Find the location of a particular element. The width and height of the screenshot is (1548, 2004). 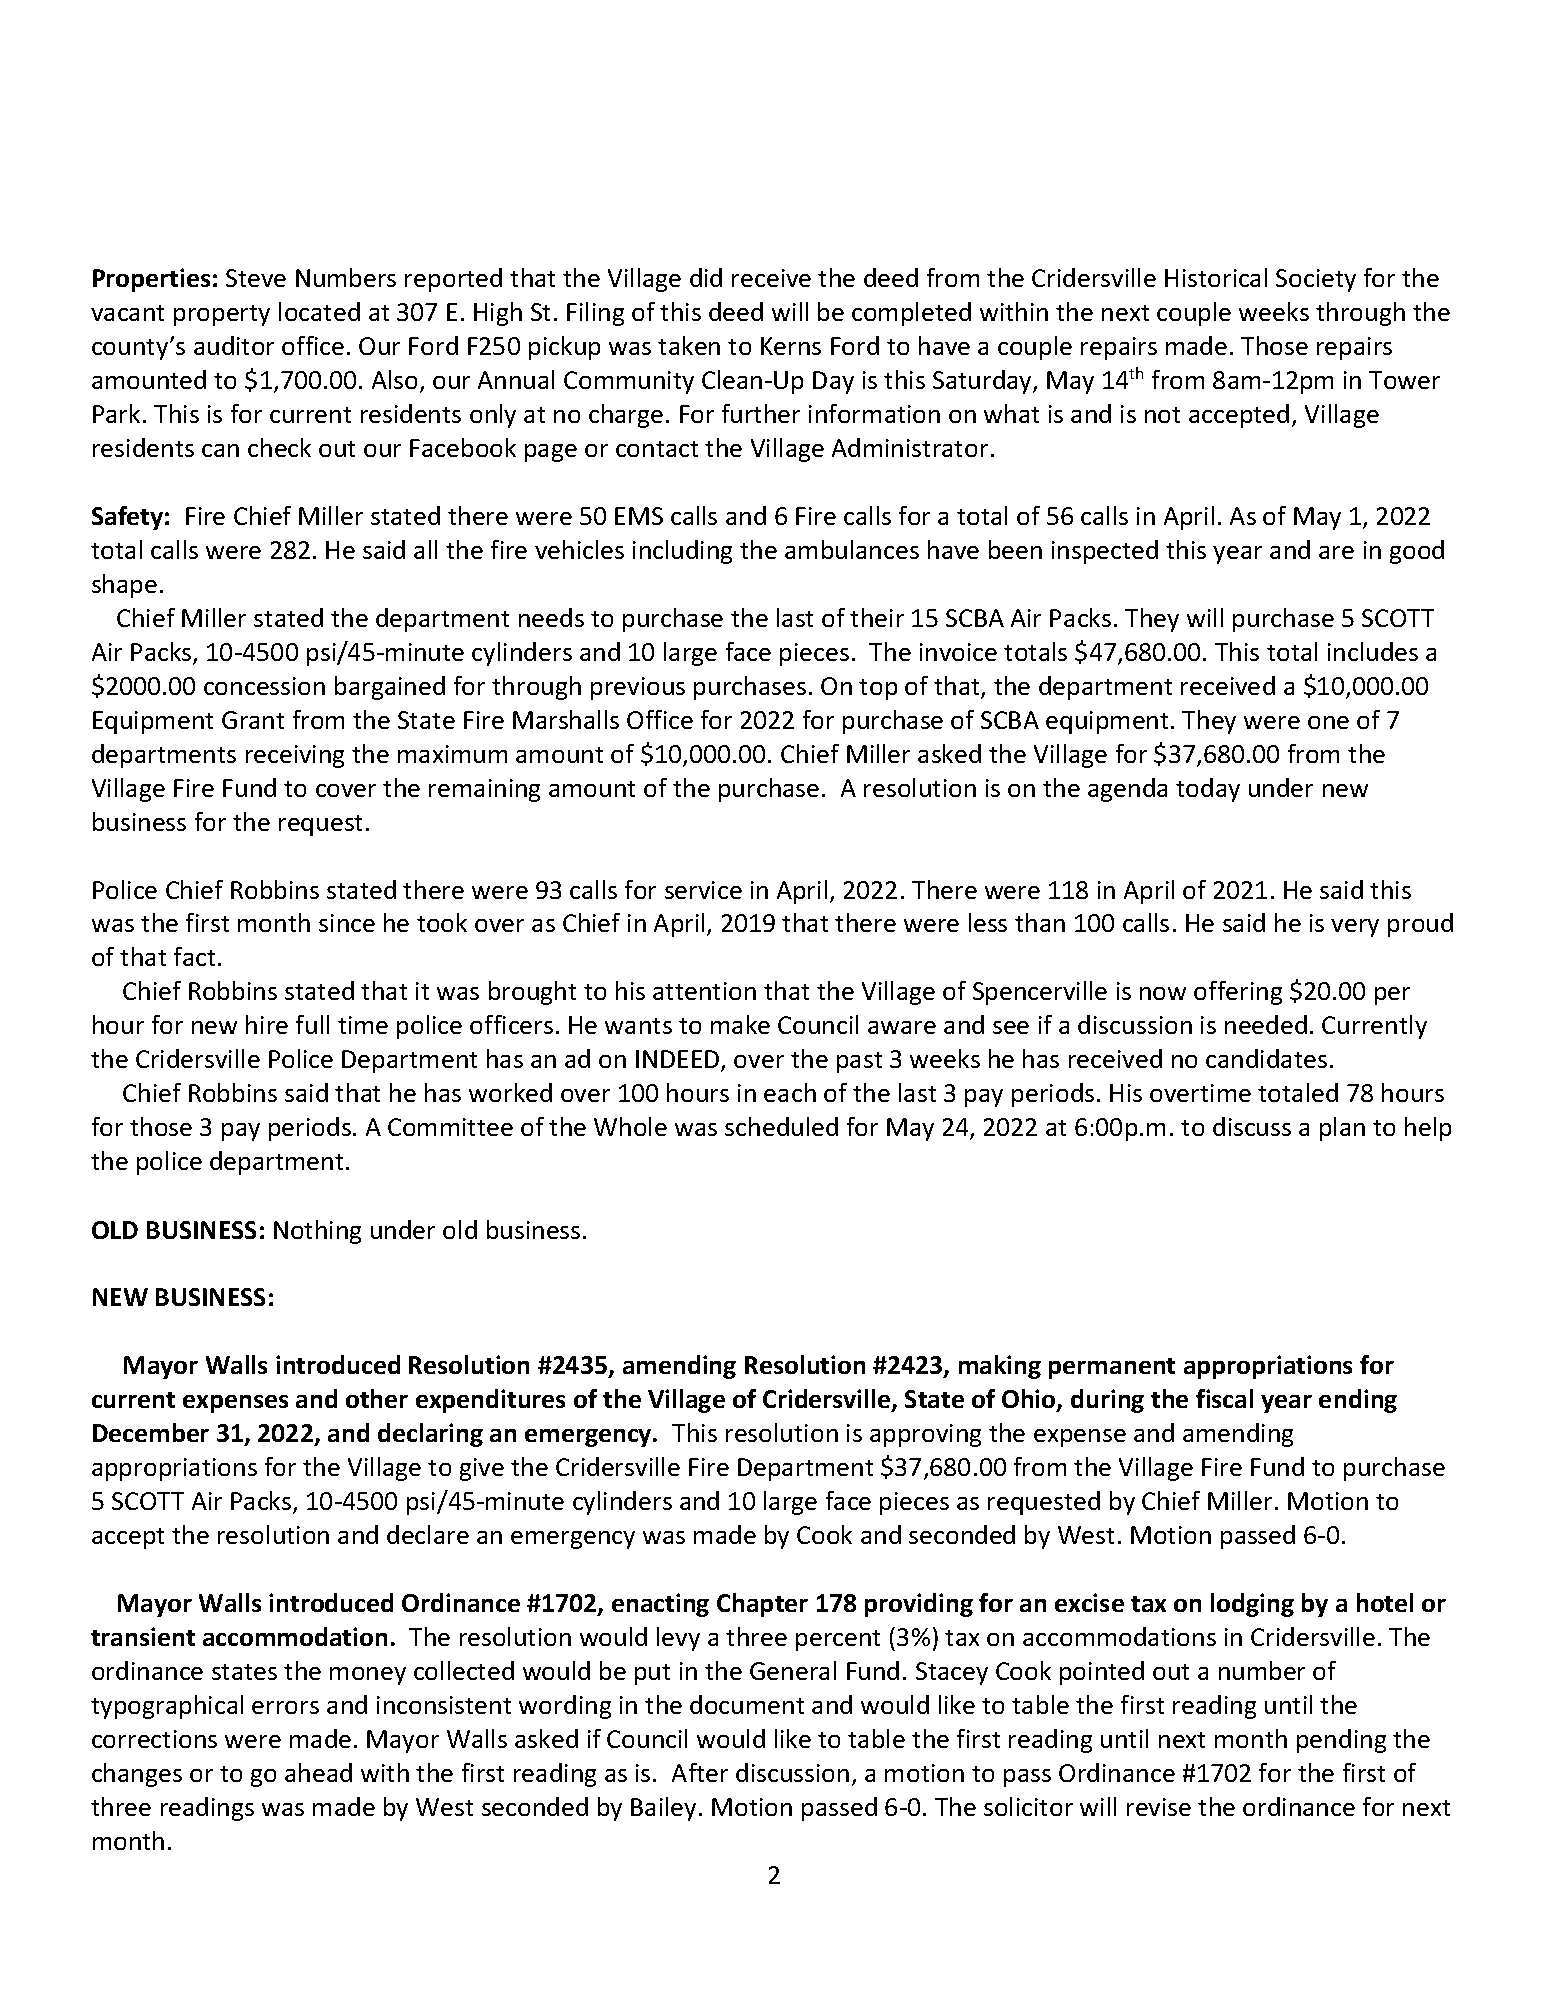

Society is located at coordinates (1316, 280).
